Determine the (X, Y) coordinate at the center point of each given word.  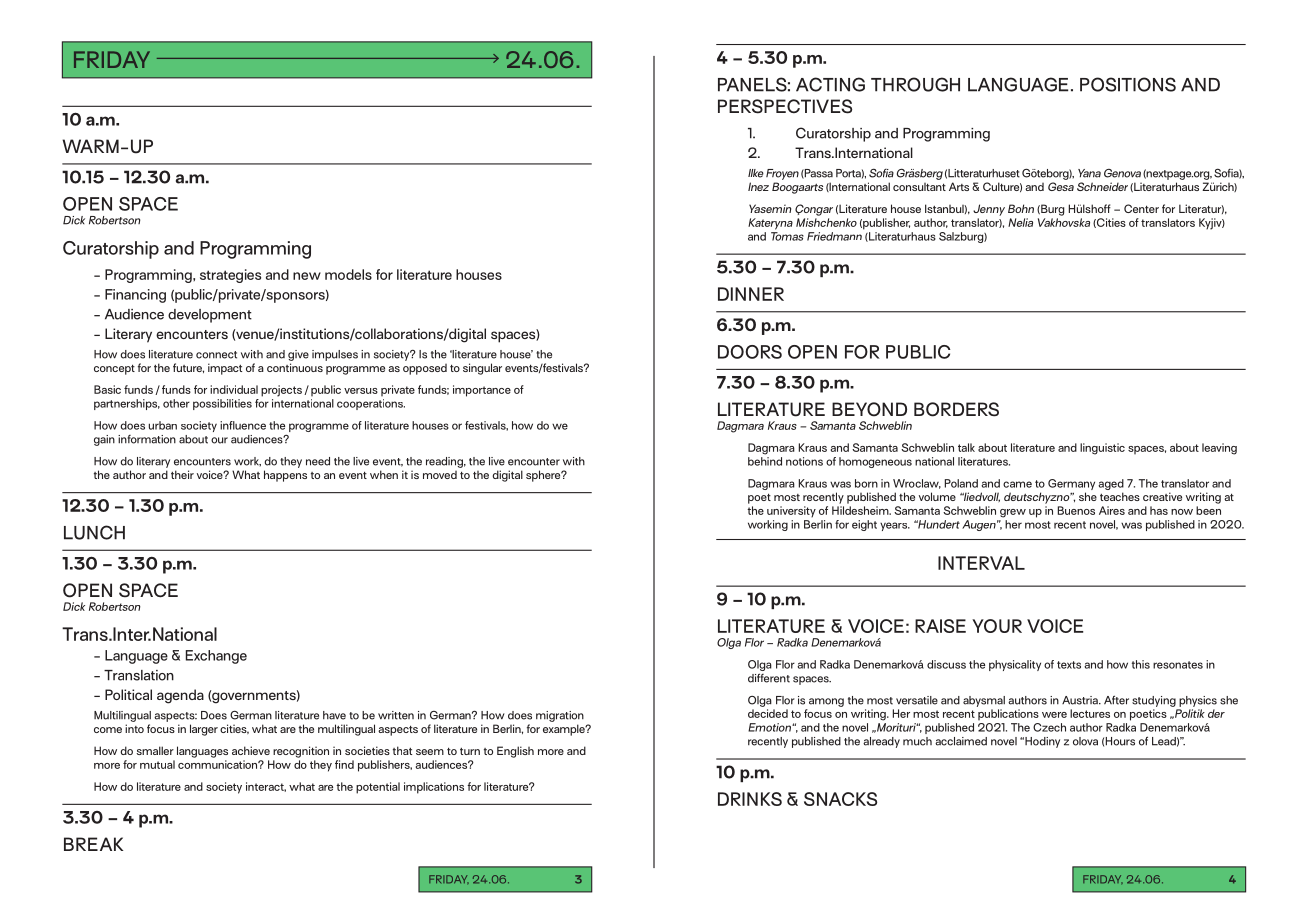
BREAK (93, 844)
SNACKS (840, 799)
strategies (230, 276)
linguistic (1102, 449)
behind (765, 461)
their (182, 474)
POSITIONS (1128, 84)
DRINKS (750, 799)
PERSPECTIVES (785, 106)
